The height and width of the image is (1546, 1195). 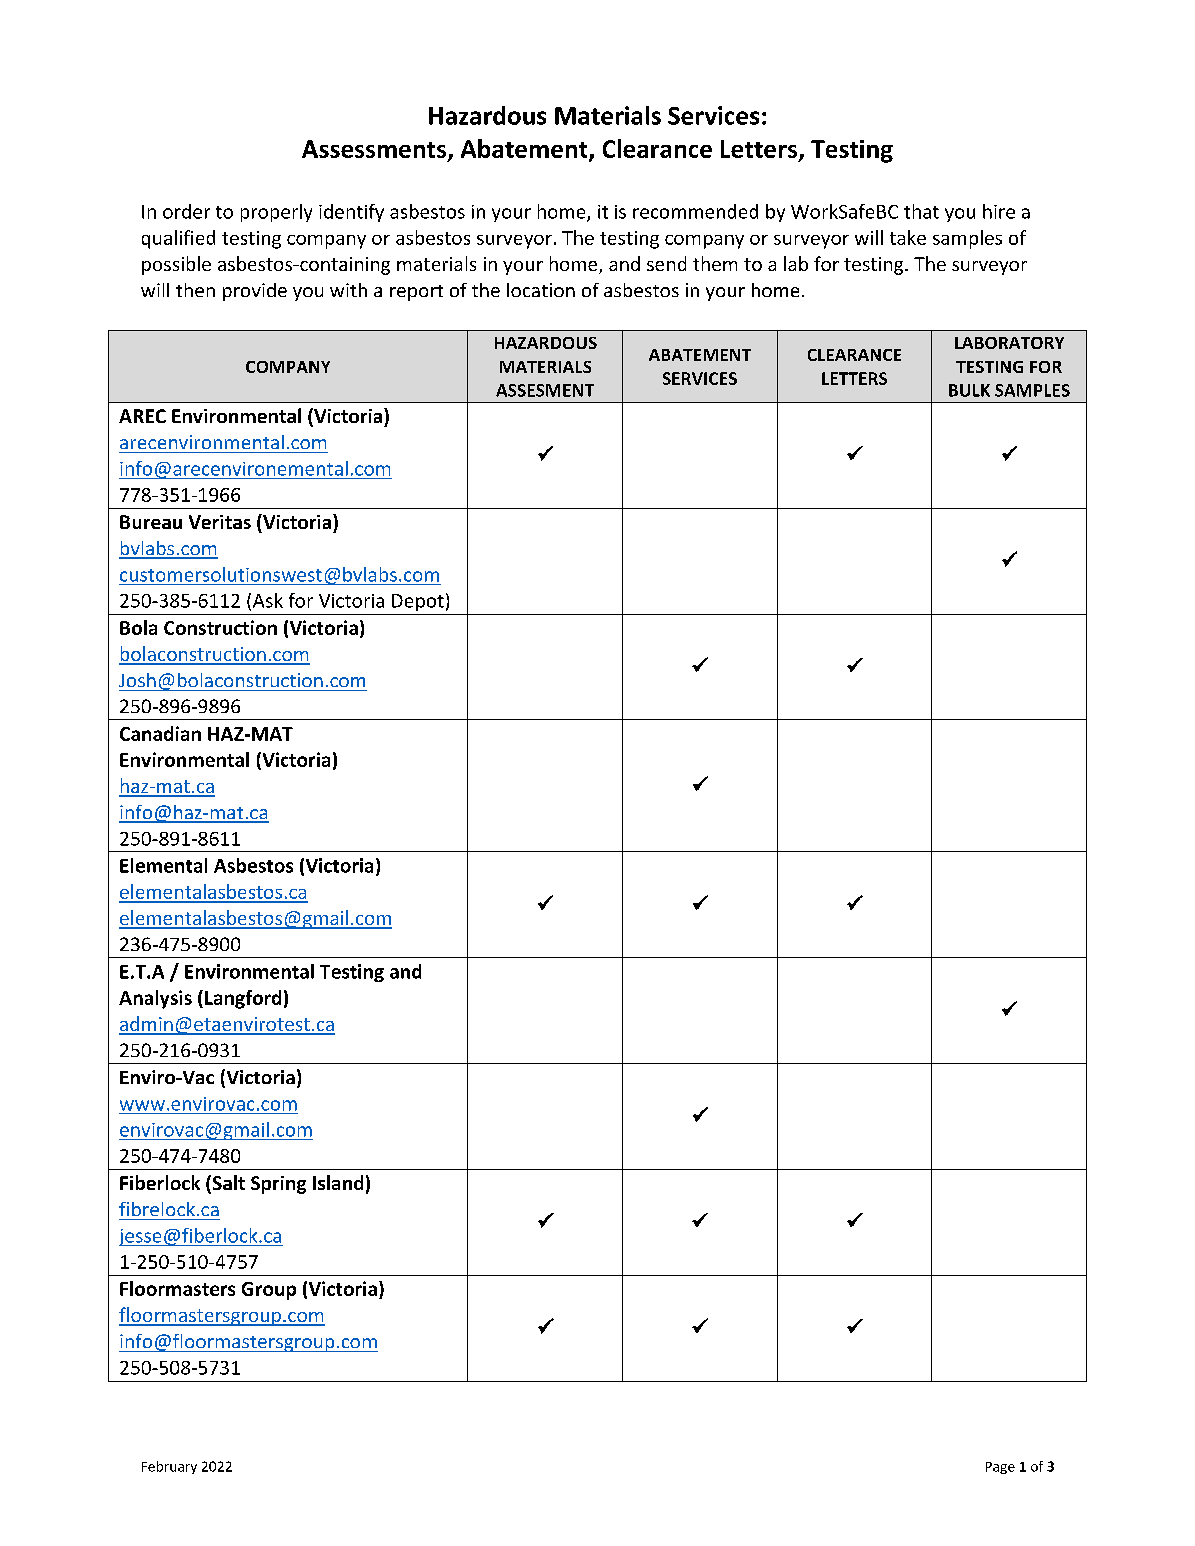 I want to click on Depot, so click(x=418, y=602).
